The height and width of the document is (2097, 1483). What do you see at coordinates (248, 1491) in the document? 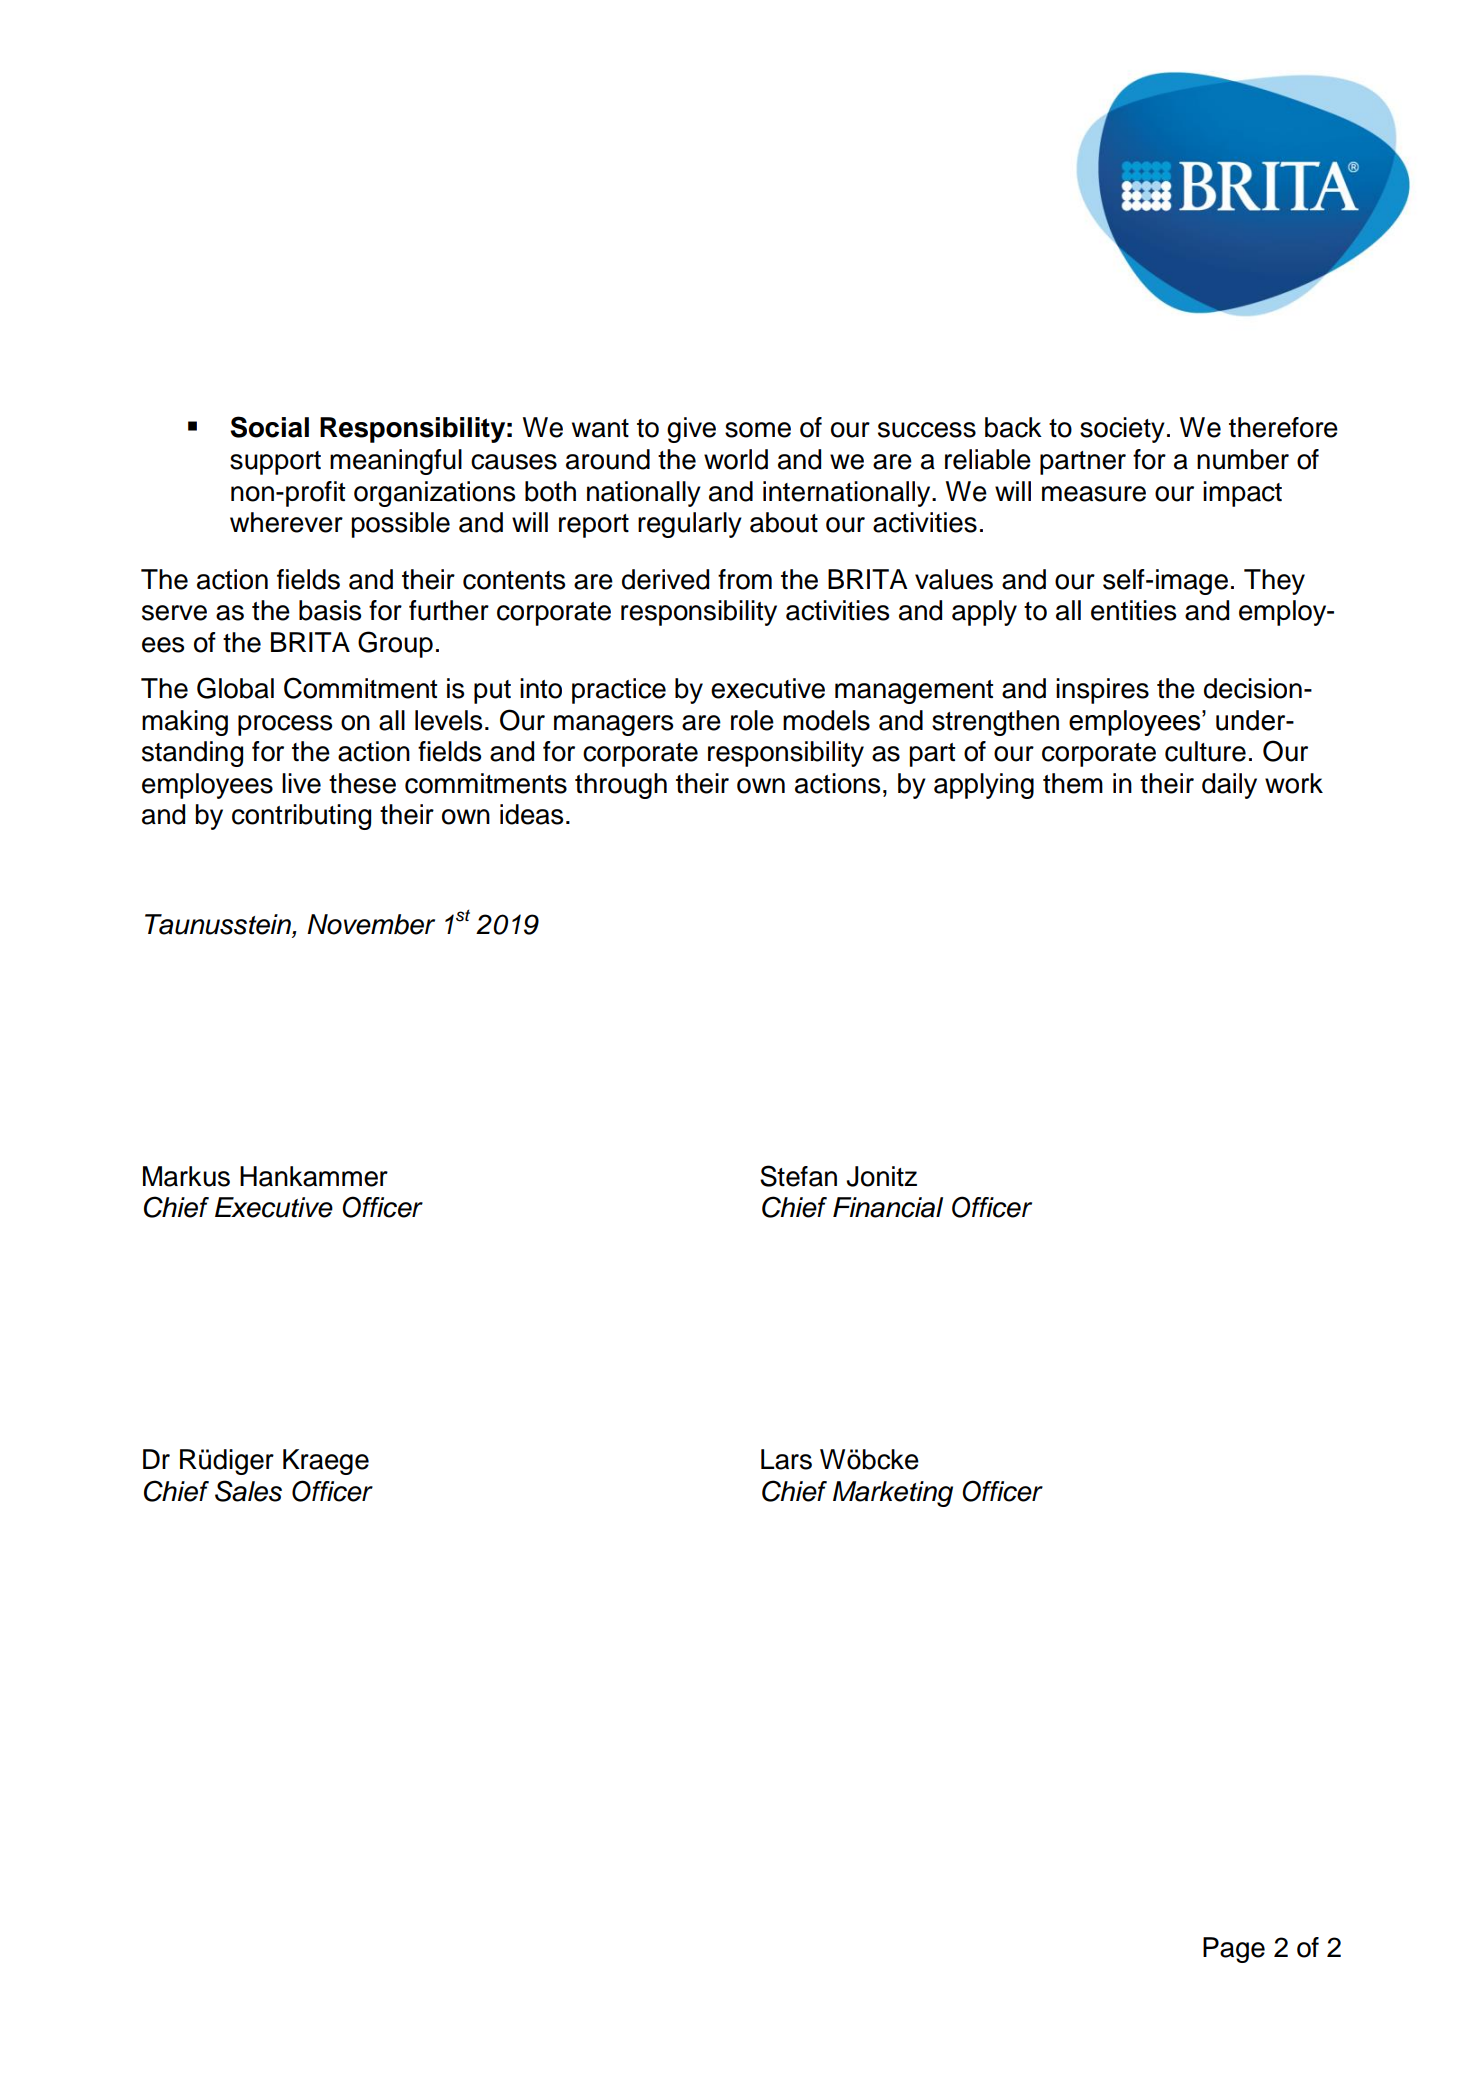
I see `Sales` at bounding box center [248, 1491].
